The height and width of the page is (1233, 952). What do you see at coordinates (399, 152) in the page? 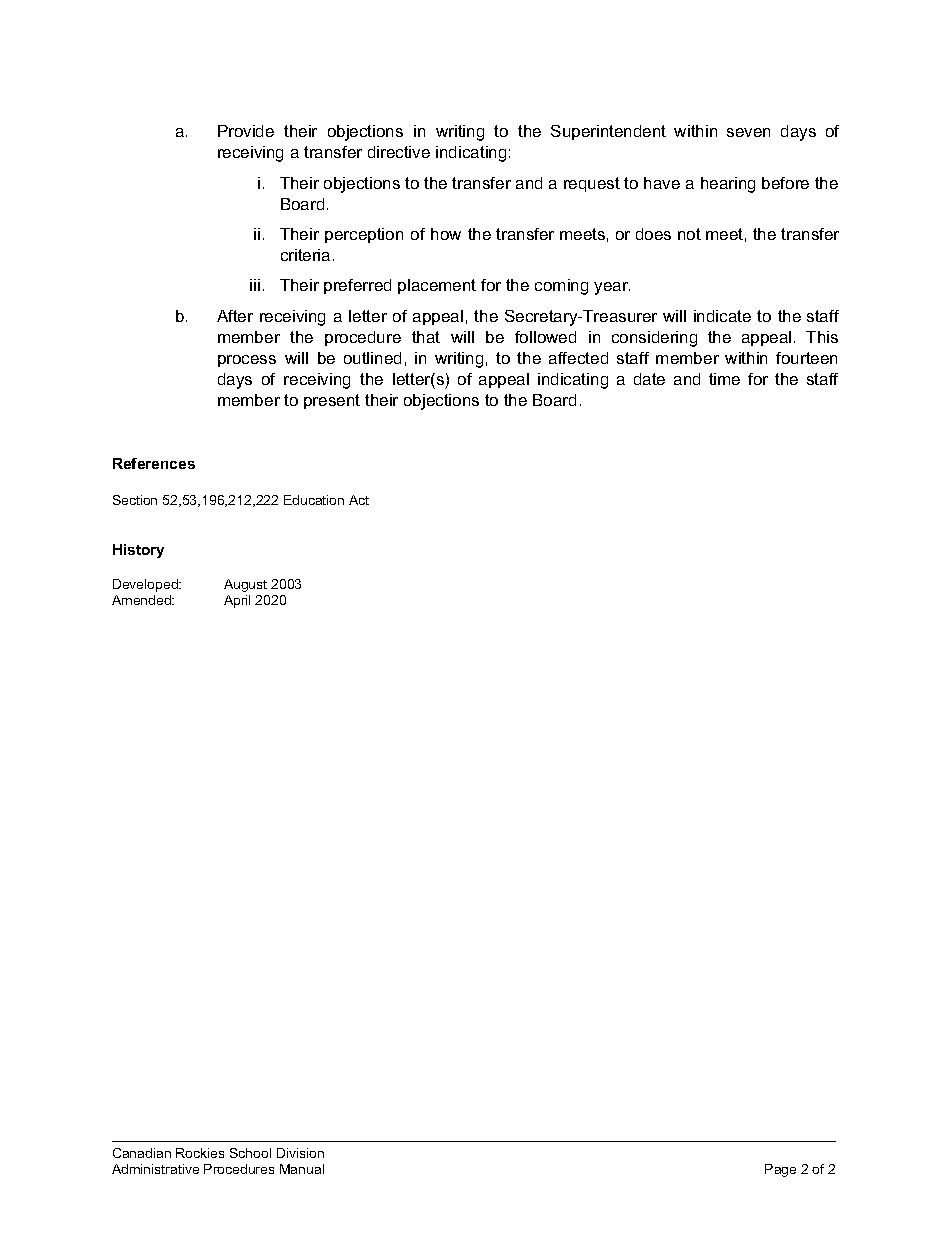
I see `directive` at bounding box center [399, 152].
